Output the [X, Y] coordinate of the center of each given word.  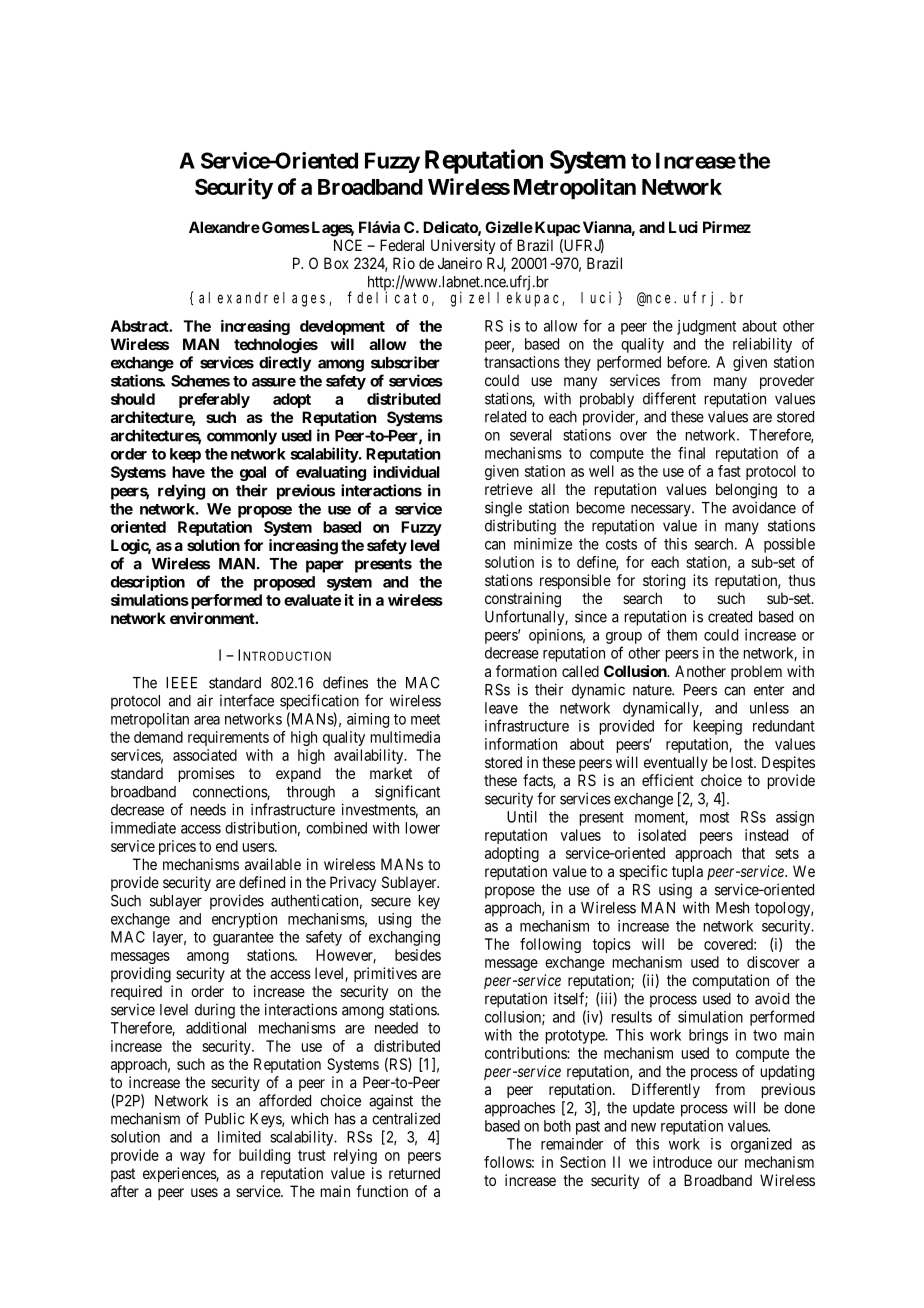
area [207, 720]
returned [414, 1173]
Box [336, 263]
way [192, 1158]
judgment [706, 327]
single [503, 509]
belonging [746, 491]
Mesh [732, 908]
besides [418, 955]
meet [425, 719]
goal [253, 473]
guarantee [243, 939]
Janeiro [460, 263]
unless [769, 708]
